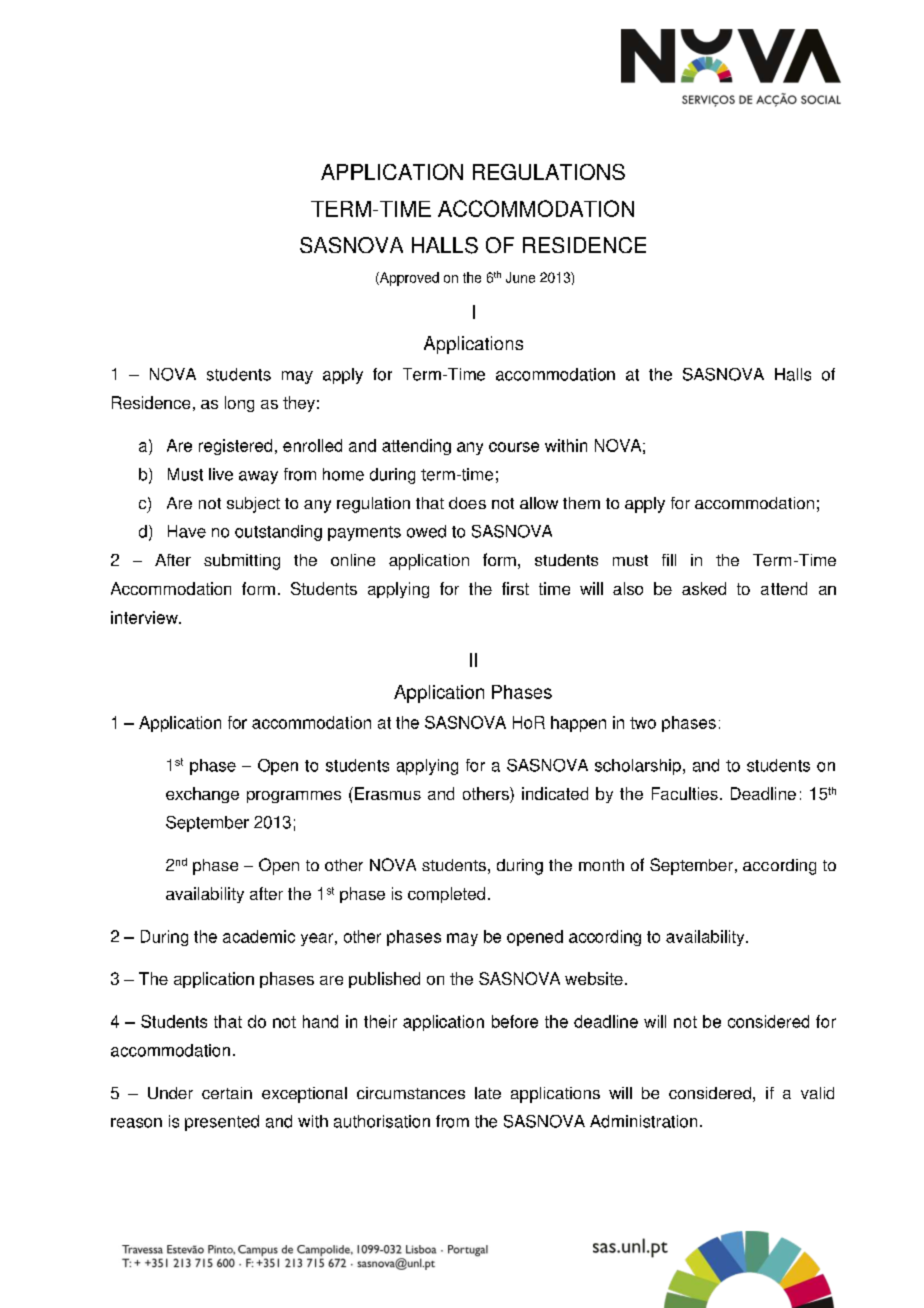  What do you see at coordinates (239, 404) in the document?
I see `long` at bounding box center [239, 404].
